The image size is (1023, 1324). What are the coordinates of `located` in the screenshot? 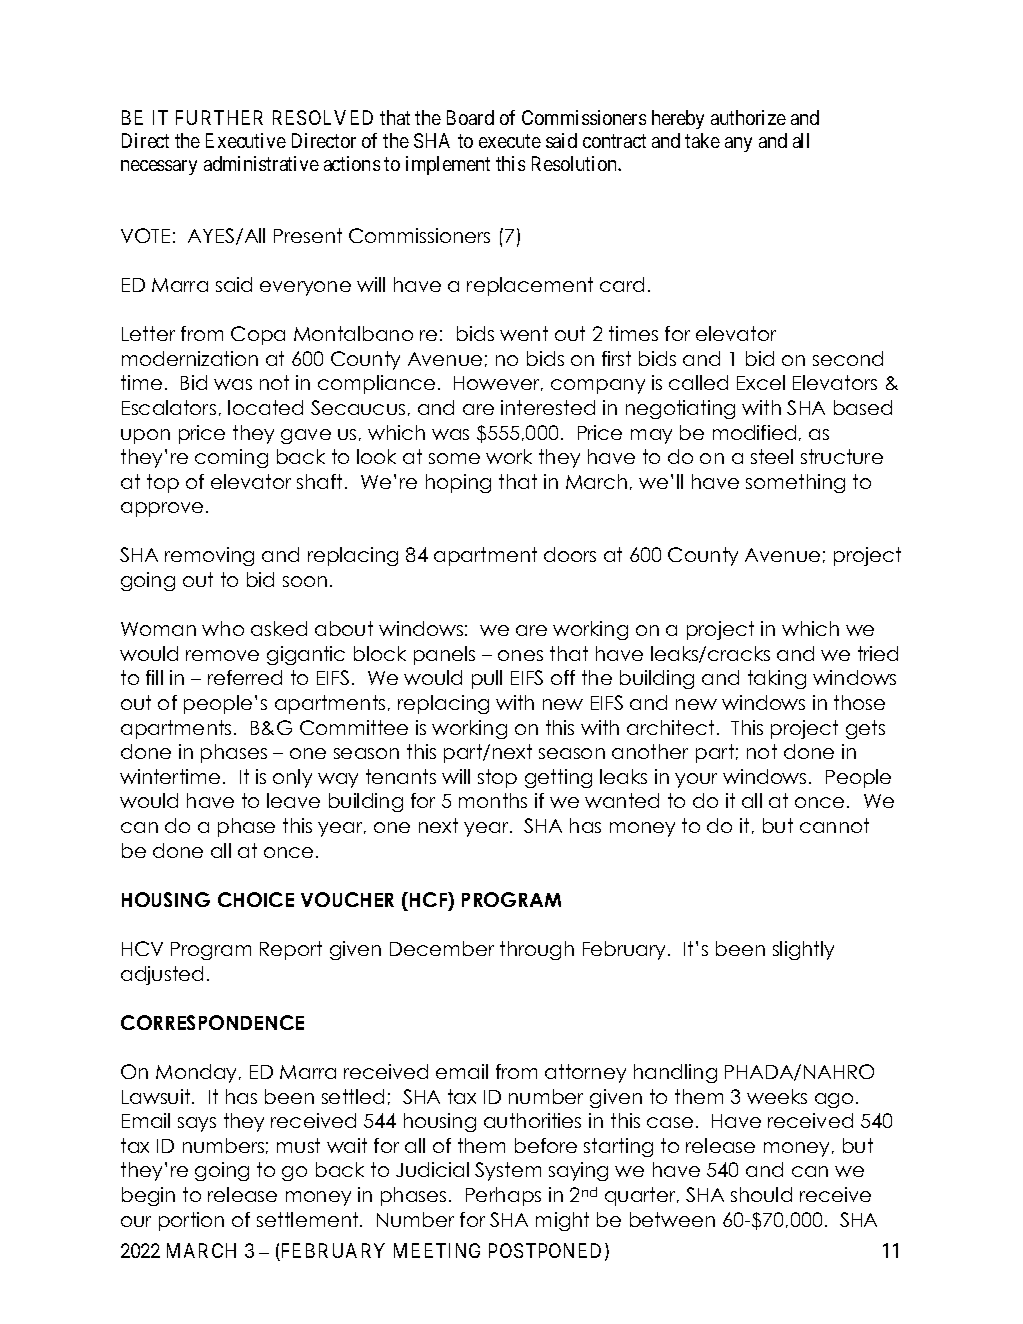 It's located at (265, 407).
